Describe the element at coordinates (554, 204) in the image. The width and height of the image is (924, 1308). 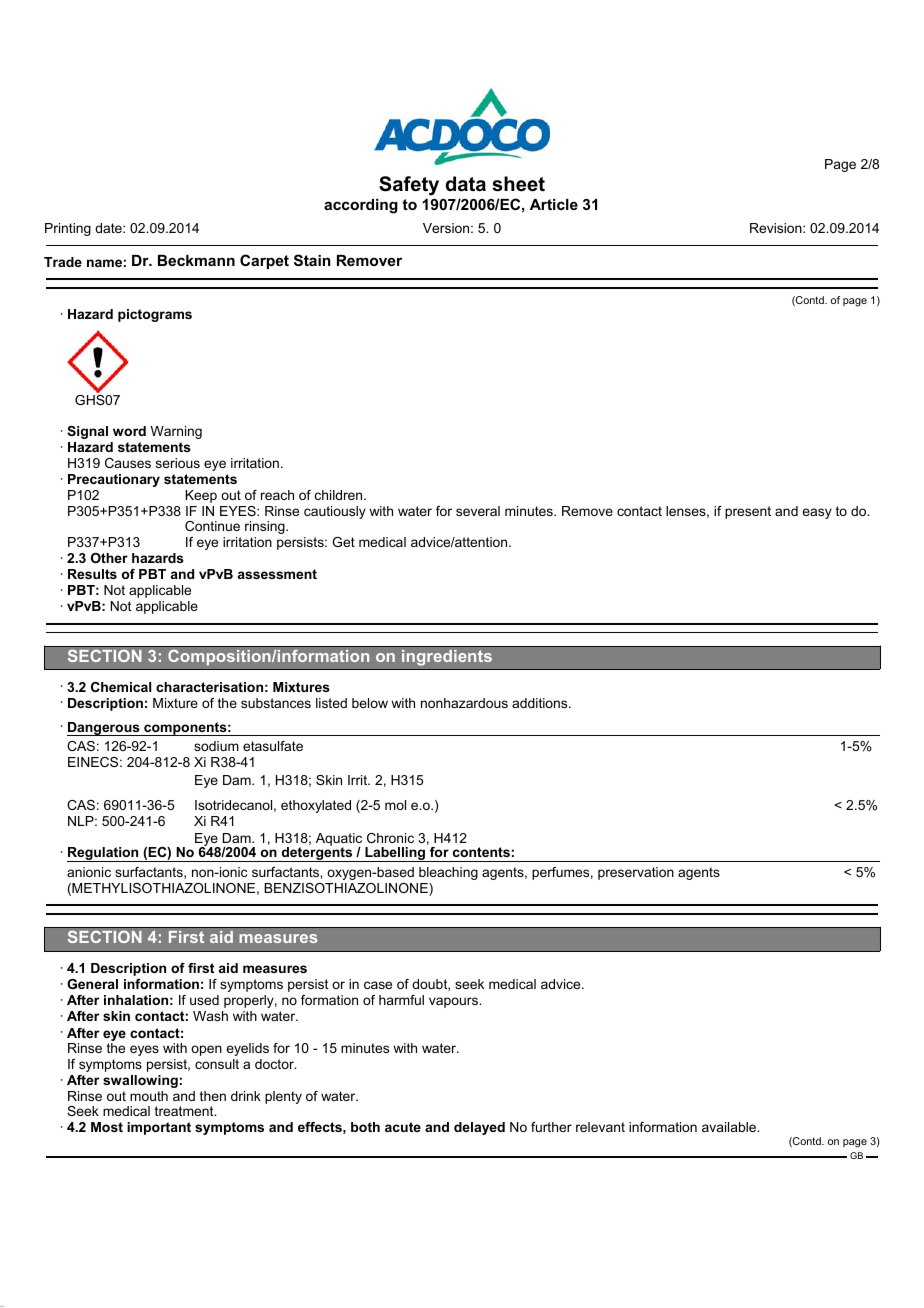
I see `Article` at that location.
